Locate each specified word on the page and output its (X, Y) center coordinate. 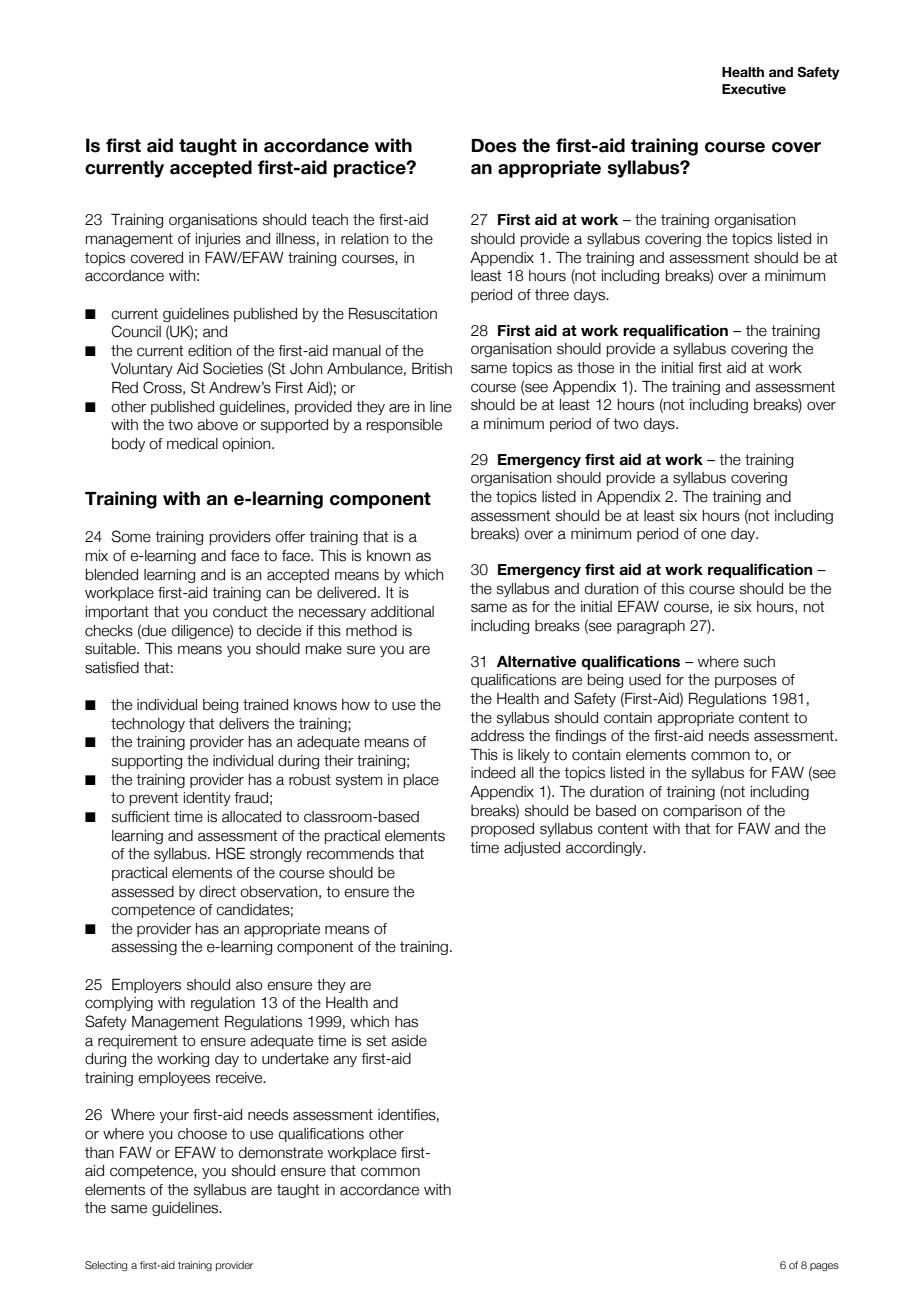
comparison (702, 812)
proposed (502, 830)
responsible (404, 426)
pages (824, 1267)
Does (494, 146)
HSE (230, 853)
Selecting (106, 1266)
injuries (218, 240)
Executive (754, 89)
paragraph (651, 627)
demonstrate (281, 1153)
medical (192, 444)
